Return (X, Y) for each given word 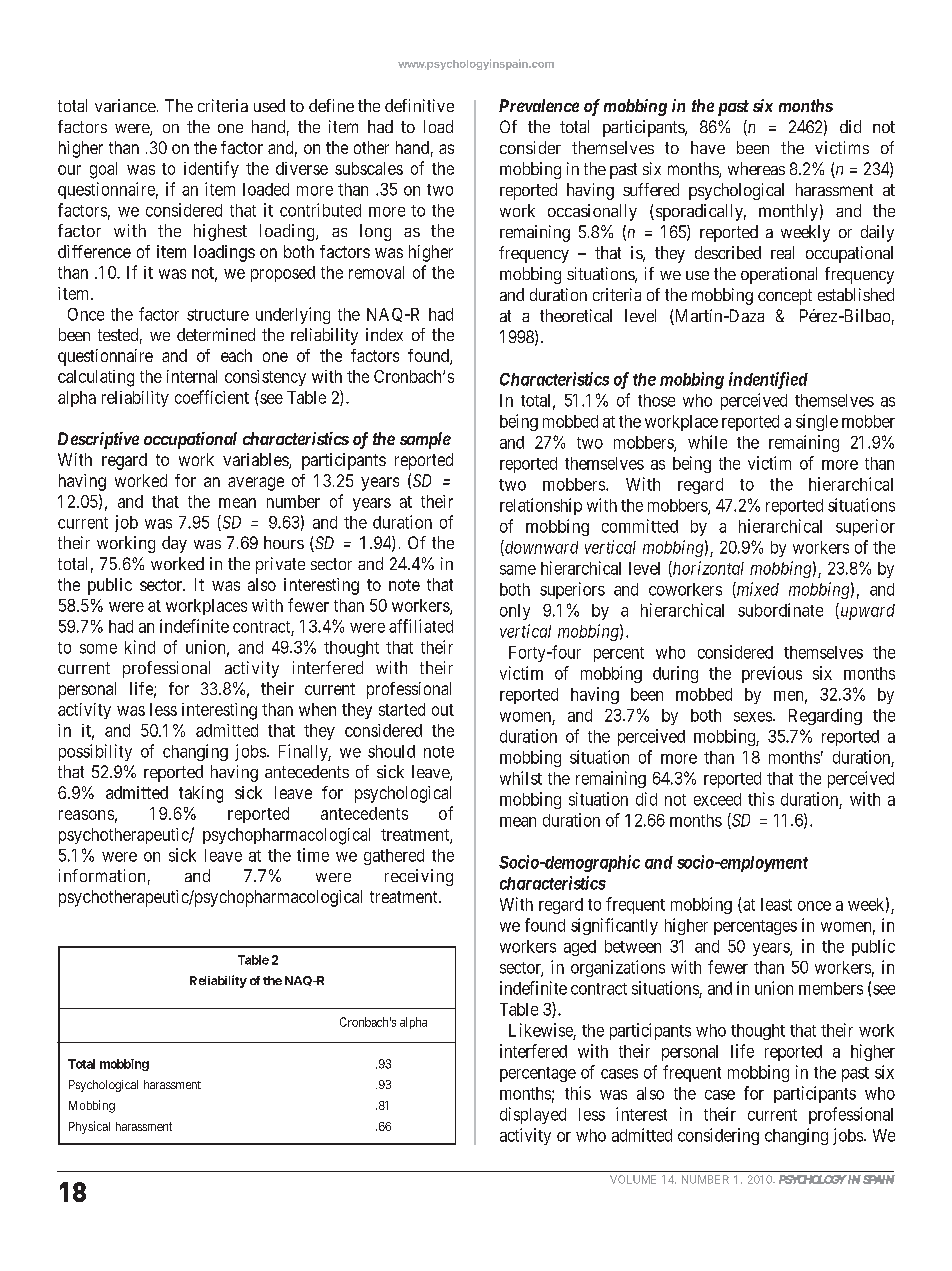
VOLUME (633, 1179)
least (776, 904)
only (515, 612)
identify (211, 169)
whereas (756, 168)
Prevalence (539, 105)
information (102, 875)
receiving (419, 877)
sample (425, 440)
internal (192, 376)
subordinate (780, 610)
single (817, 422)
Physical (89, 1127)
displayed (533, 1115)
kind (140, 647)
